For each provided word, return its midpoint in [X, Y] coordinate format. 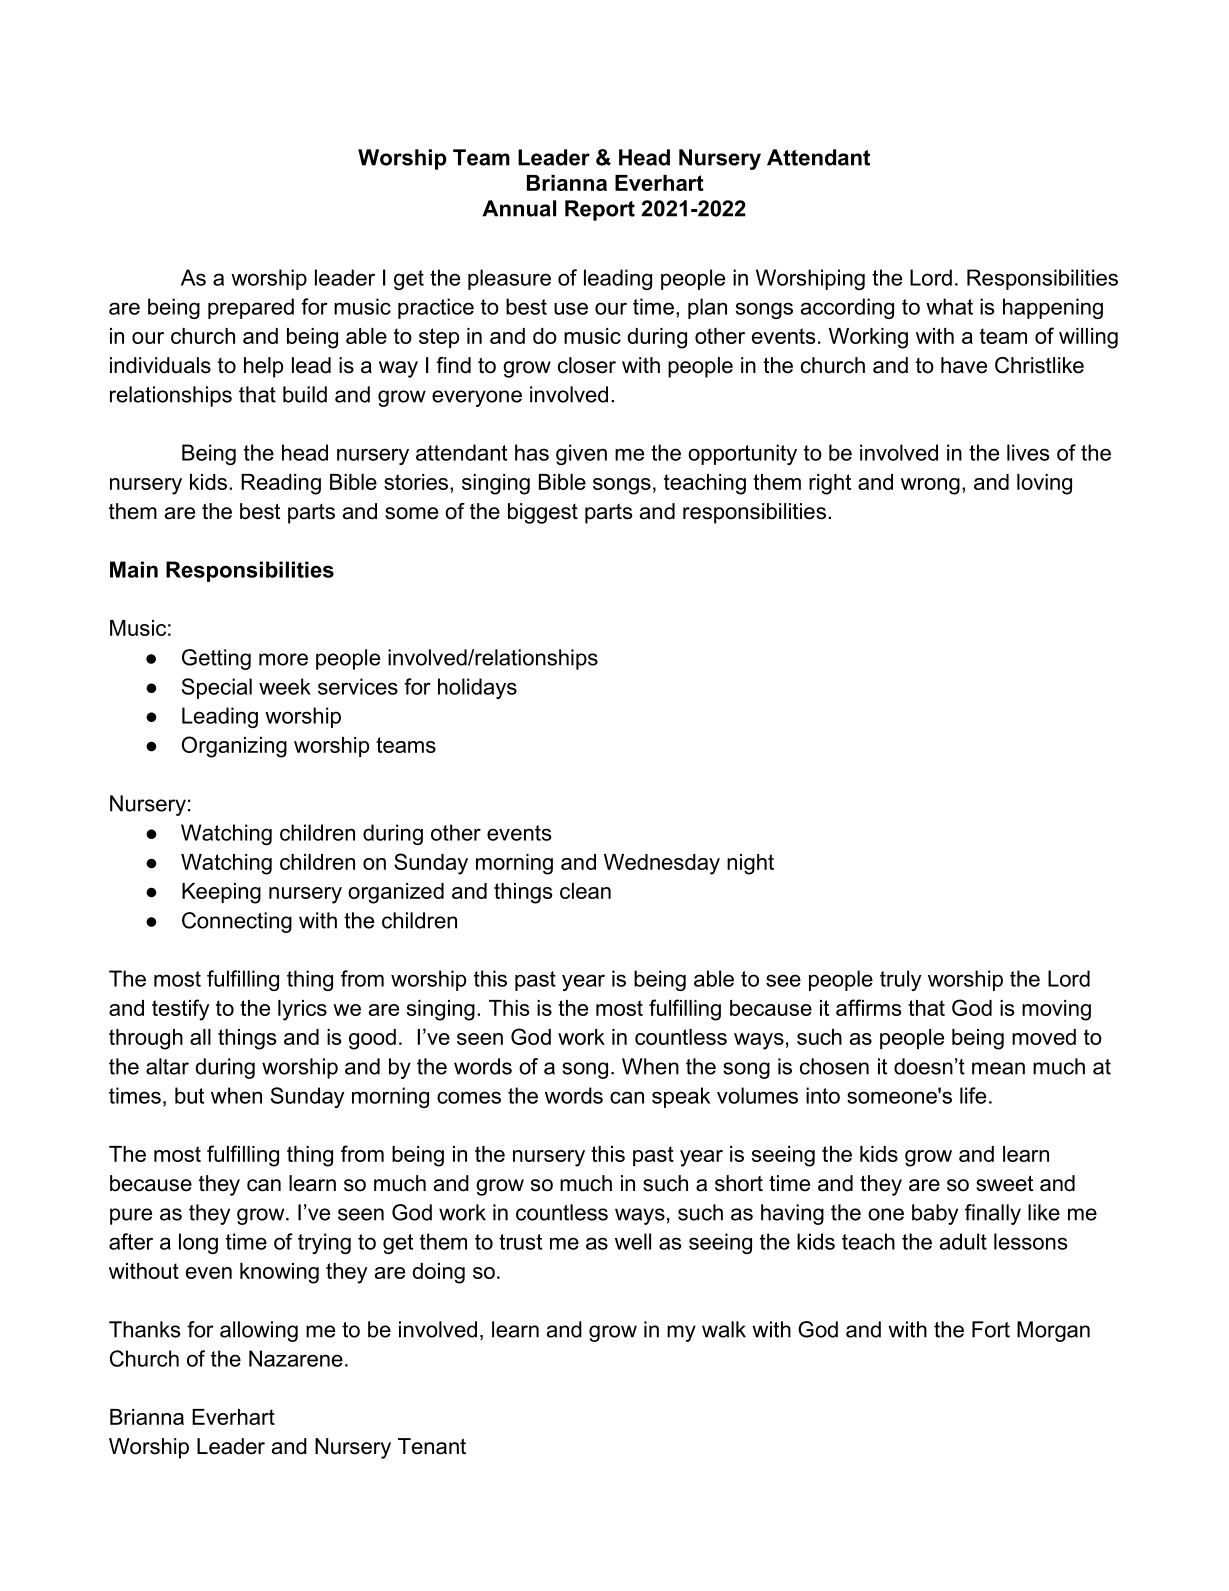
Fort [991, 1329]
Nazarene [296, 1358]
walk [724, 1329]
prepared [251, 308]
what [949, 306]
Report [600, 210]
